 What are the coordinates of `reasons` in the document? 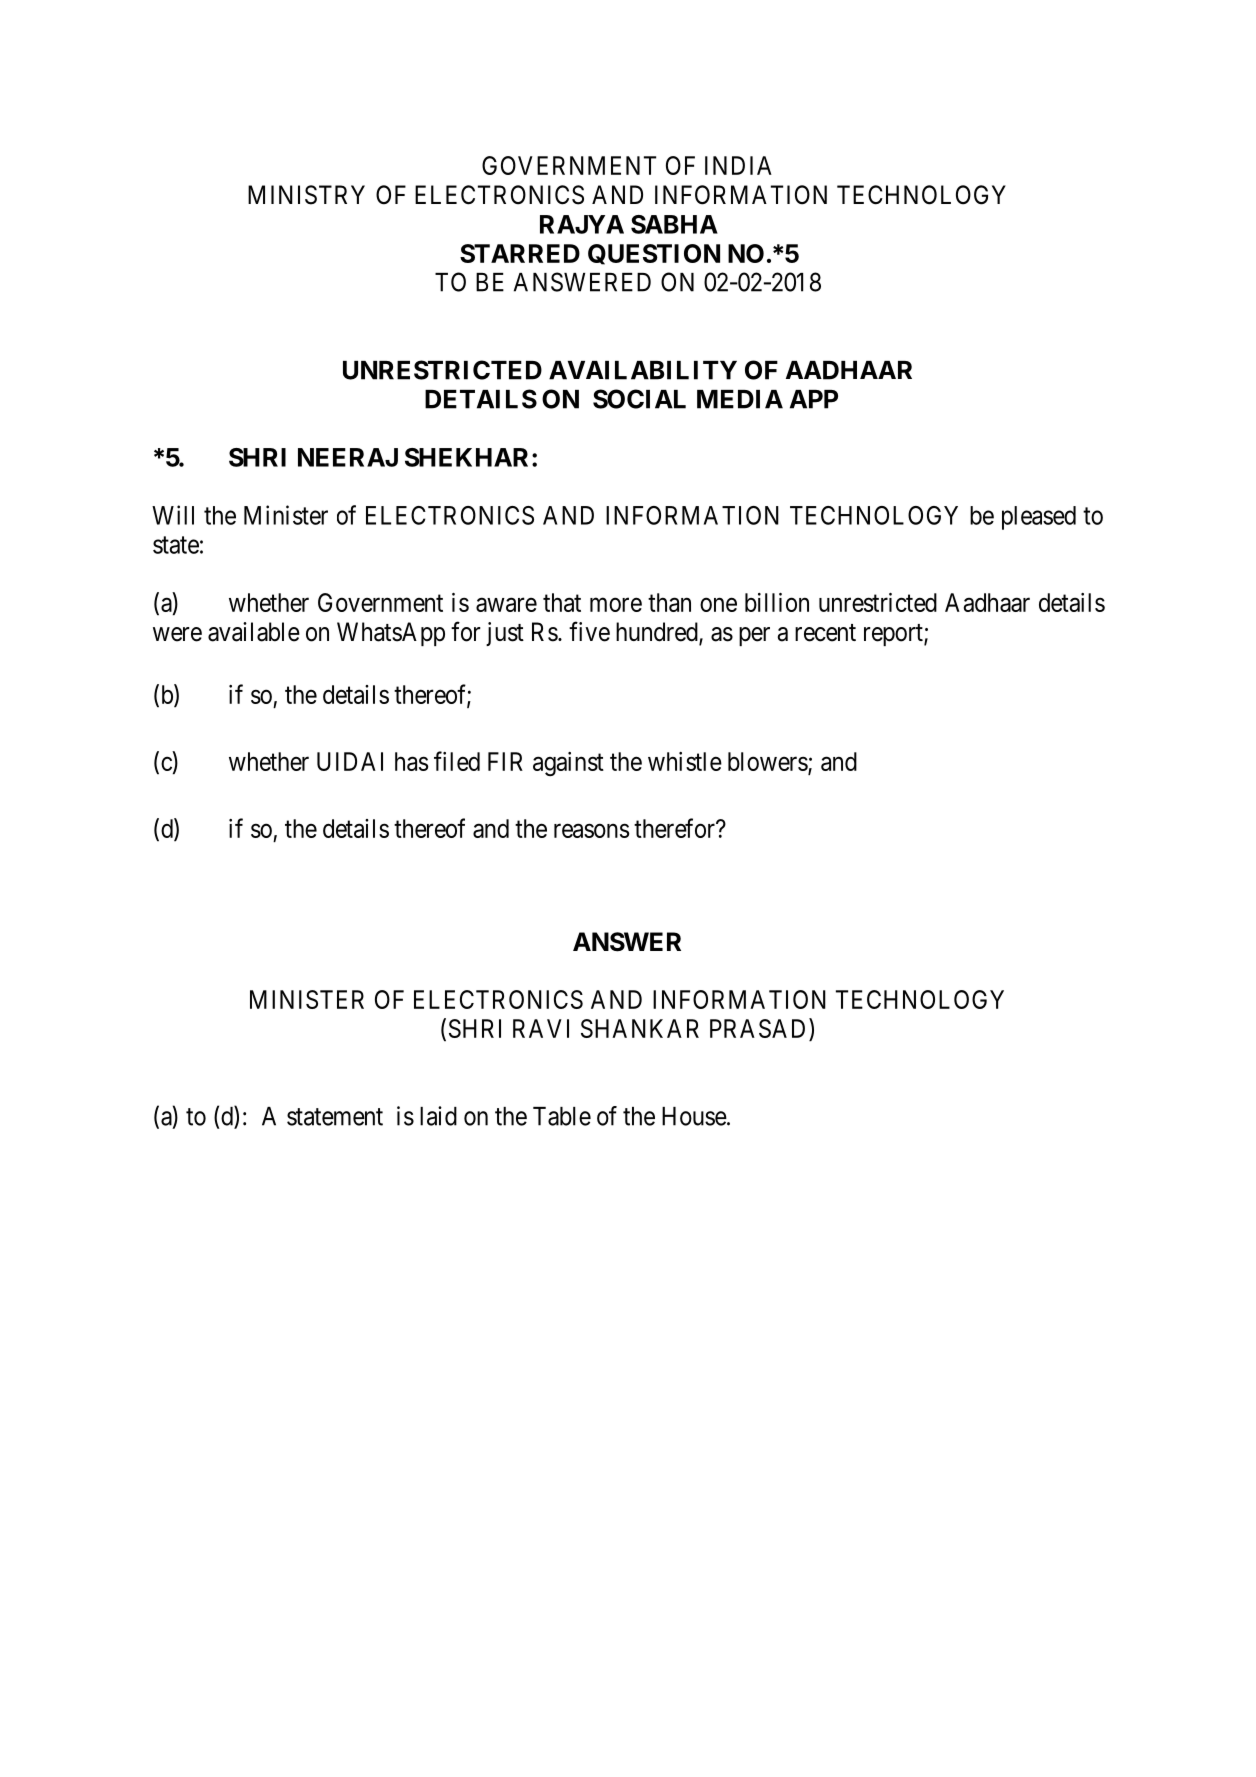 It's located at (591, 831).
